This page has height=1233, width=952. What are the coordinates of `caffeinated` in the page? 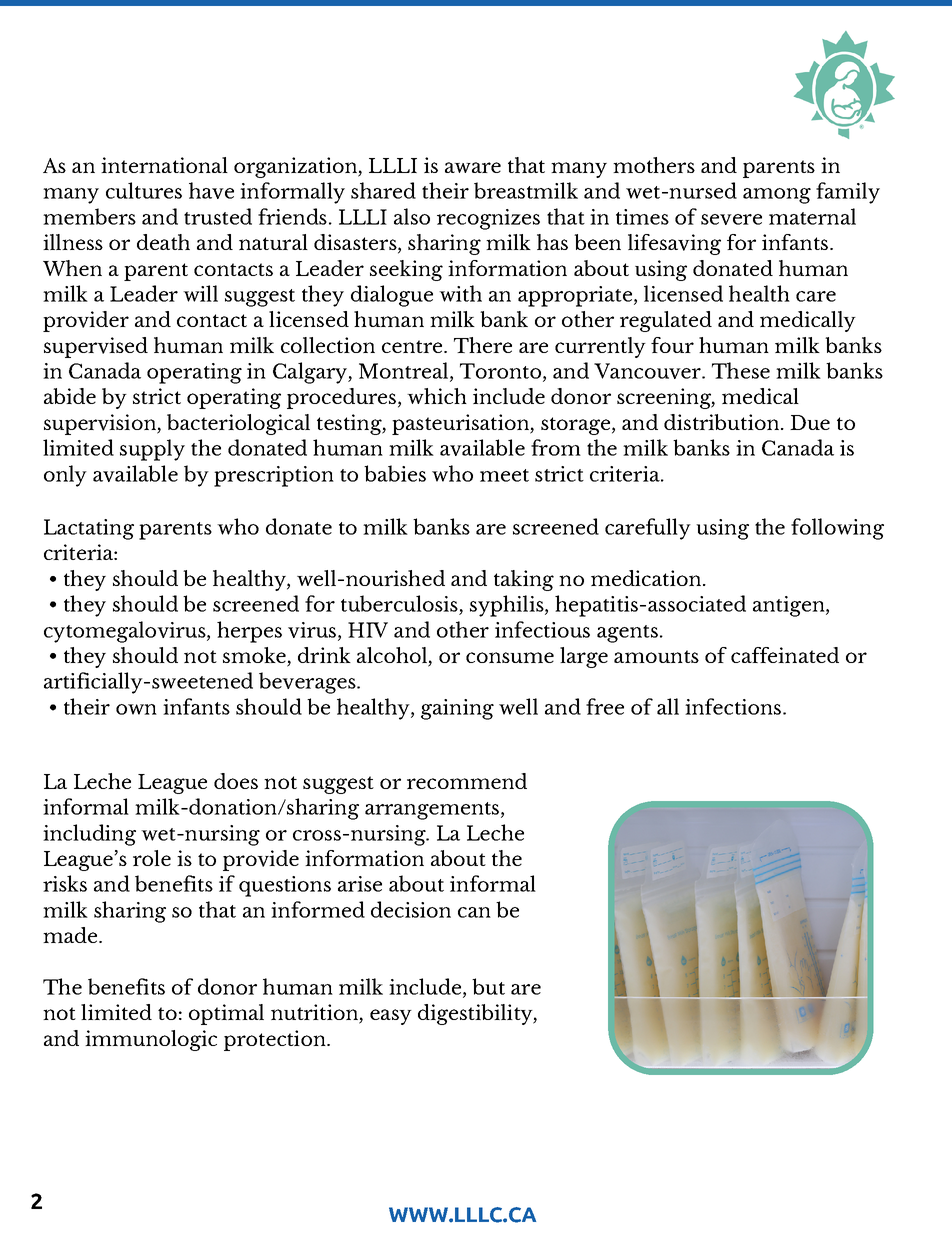 It's located at (785, 655).
